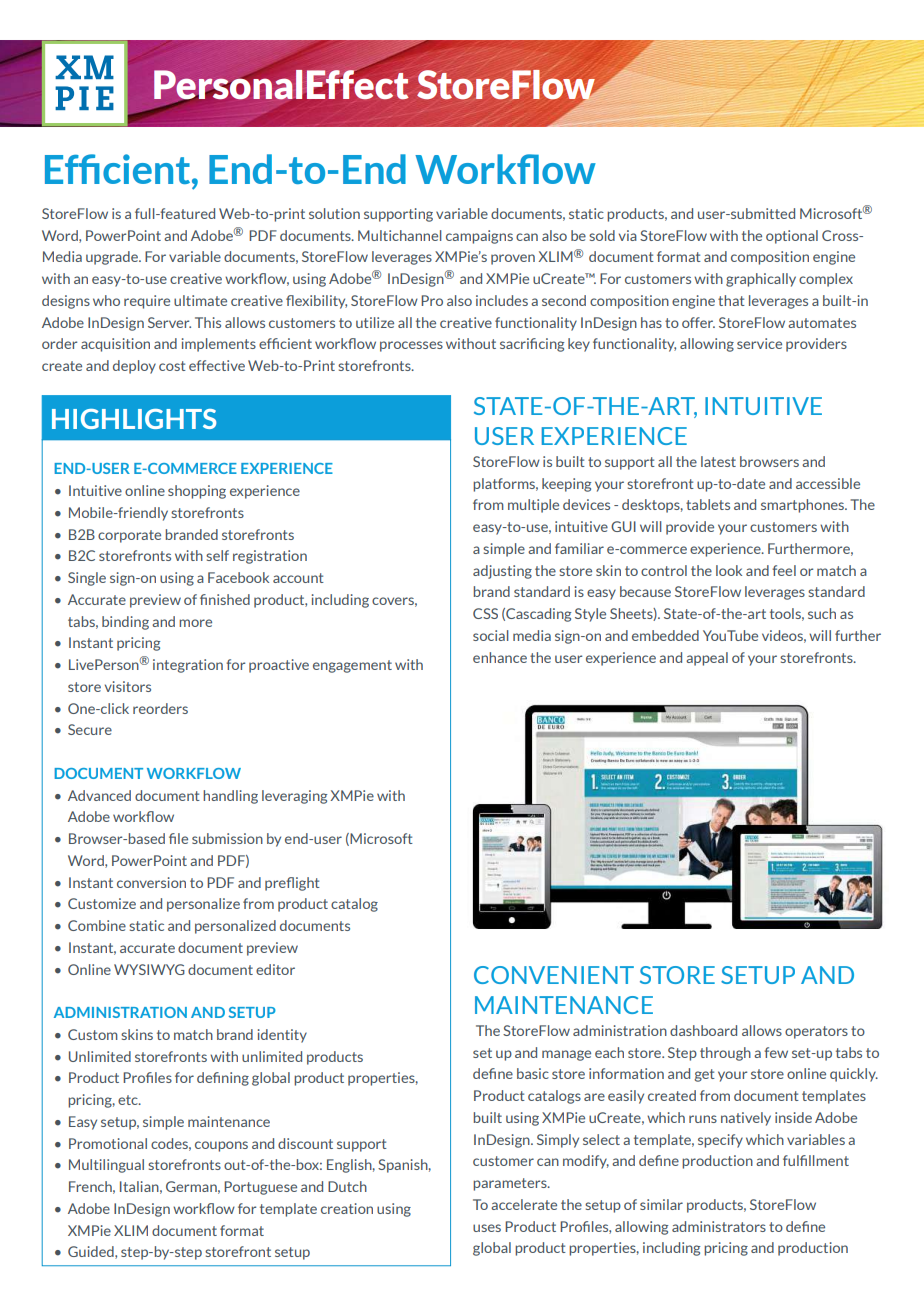 The height and width of the screenshot is (1308, 924). What do you see at coordinates (784, 570) in the screenshot?
I see `feel` at bounding box center [784, 570].
